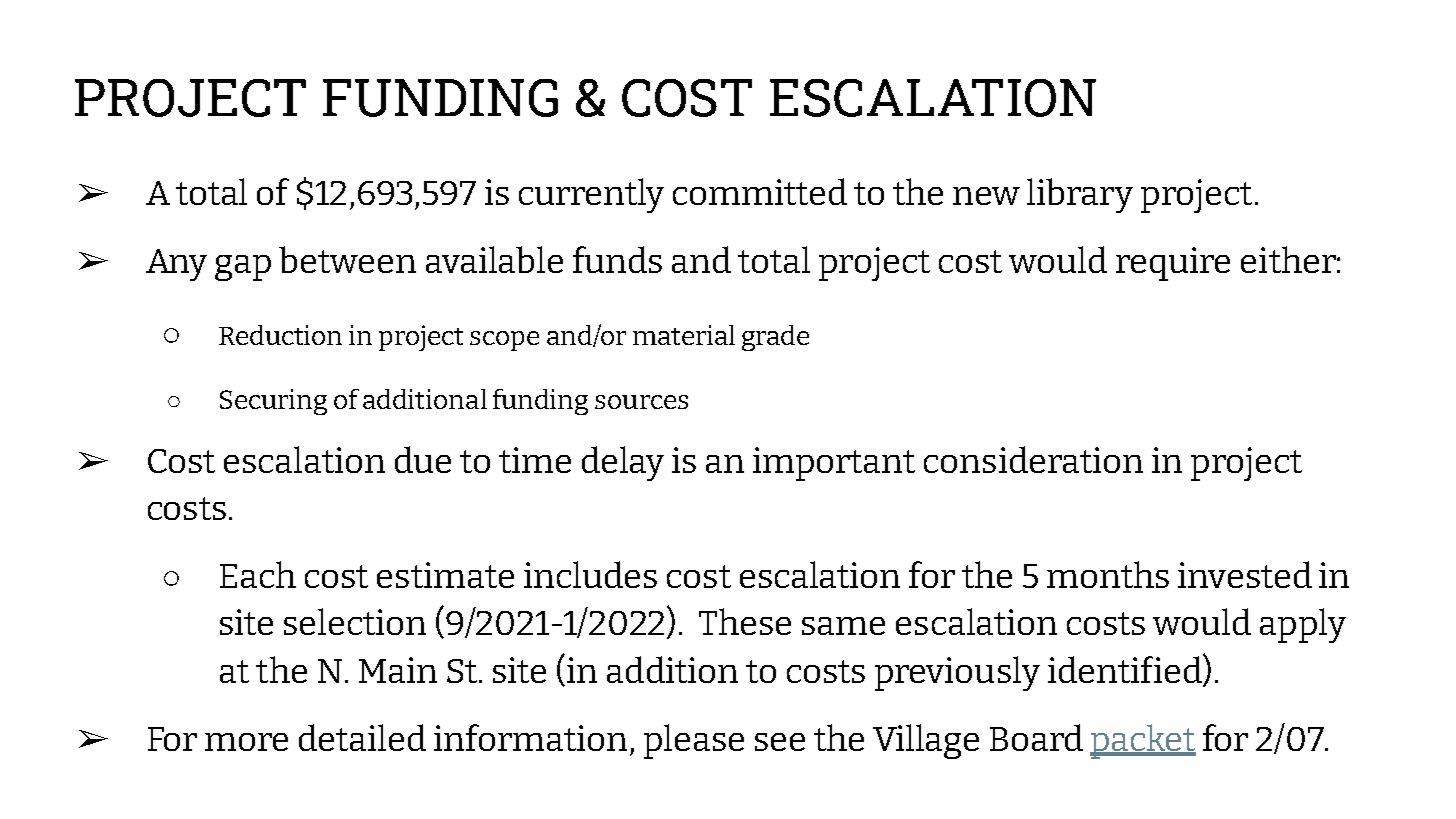  What do you see at coordinates (780, 742) in the image?
I see `see` at bounding box center [780, 742].
